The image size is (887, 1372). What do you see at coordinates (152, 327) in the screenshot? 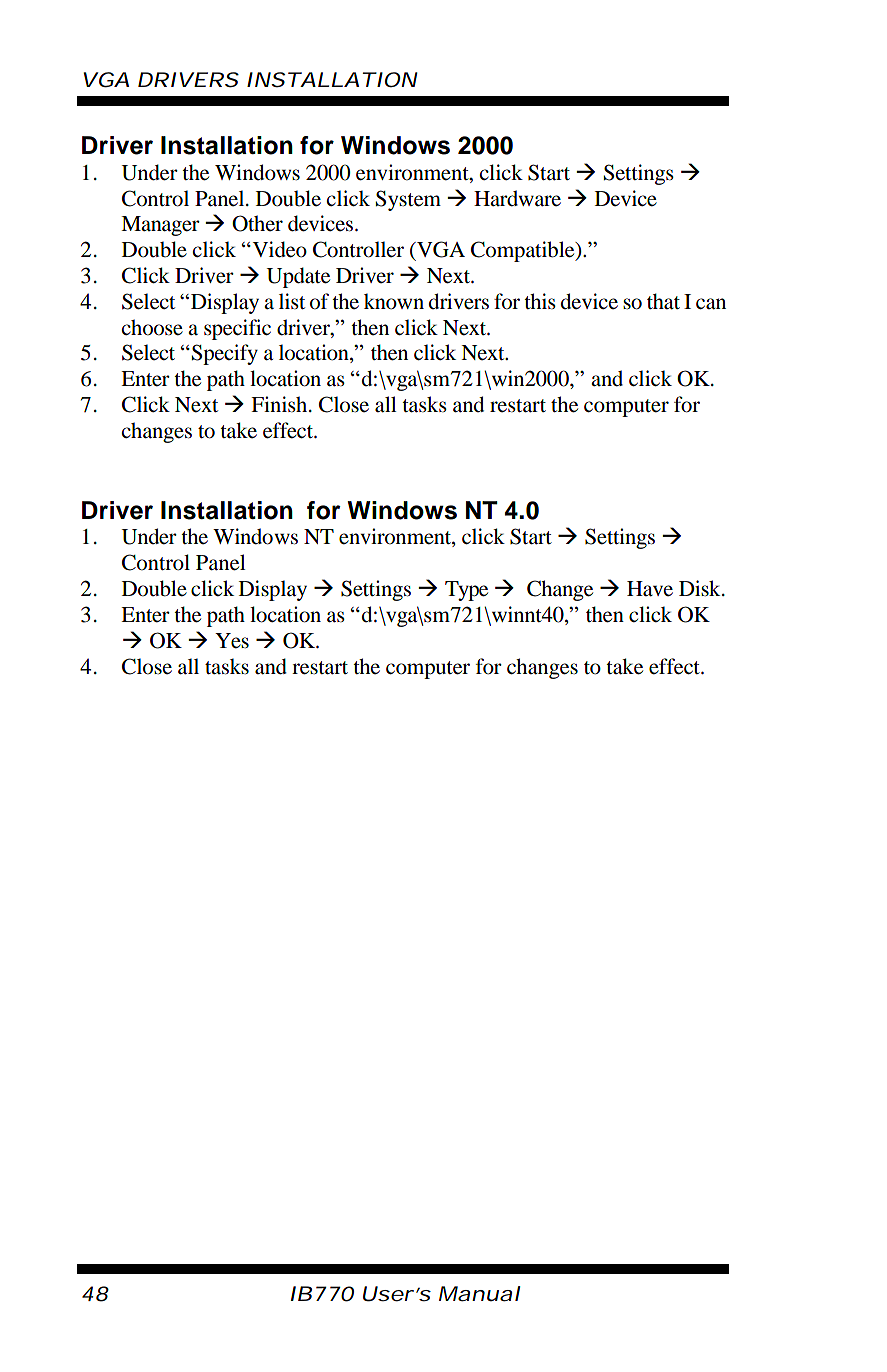
I see `choose` at bounding box center [152, 327].
